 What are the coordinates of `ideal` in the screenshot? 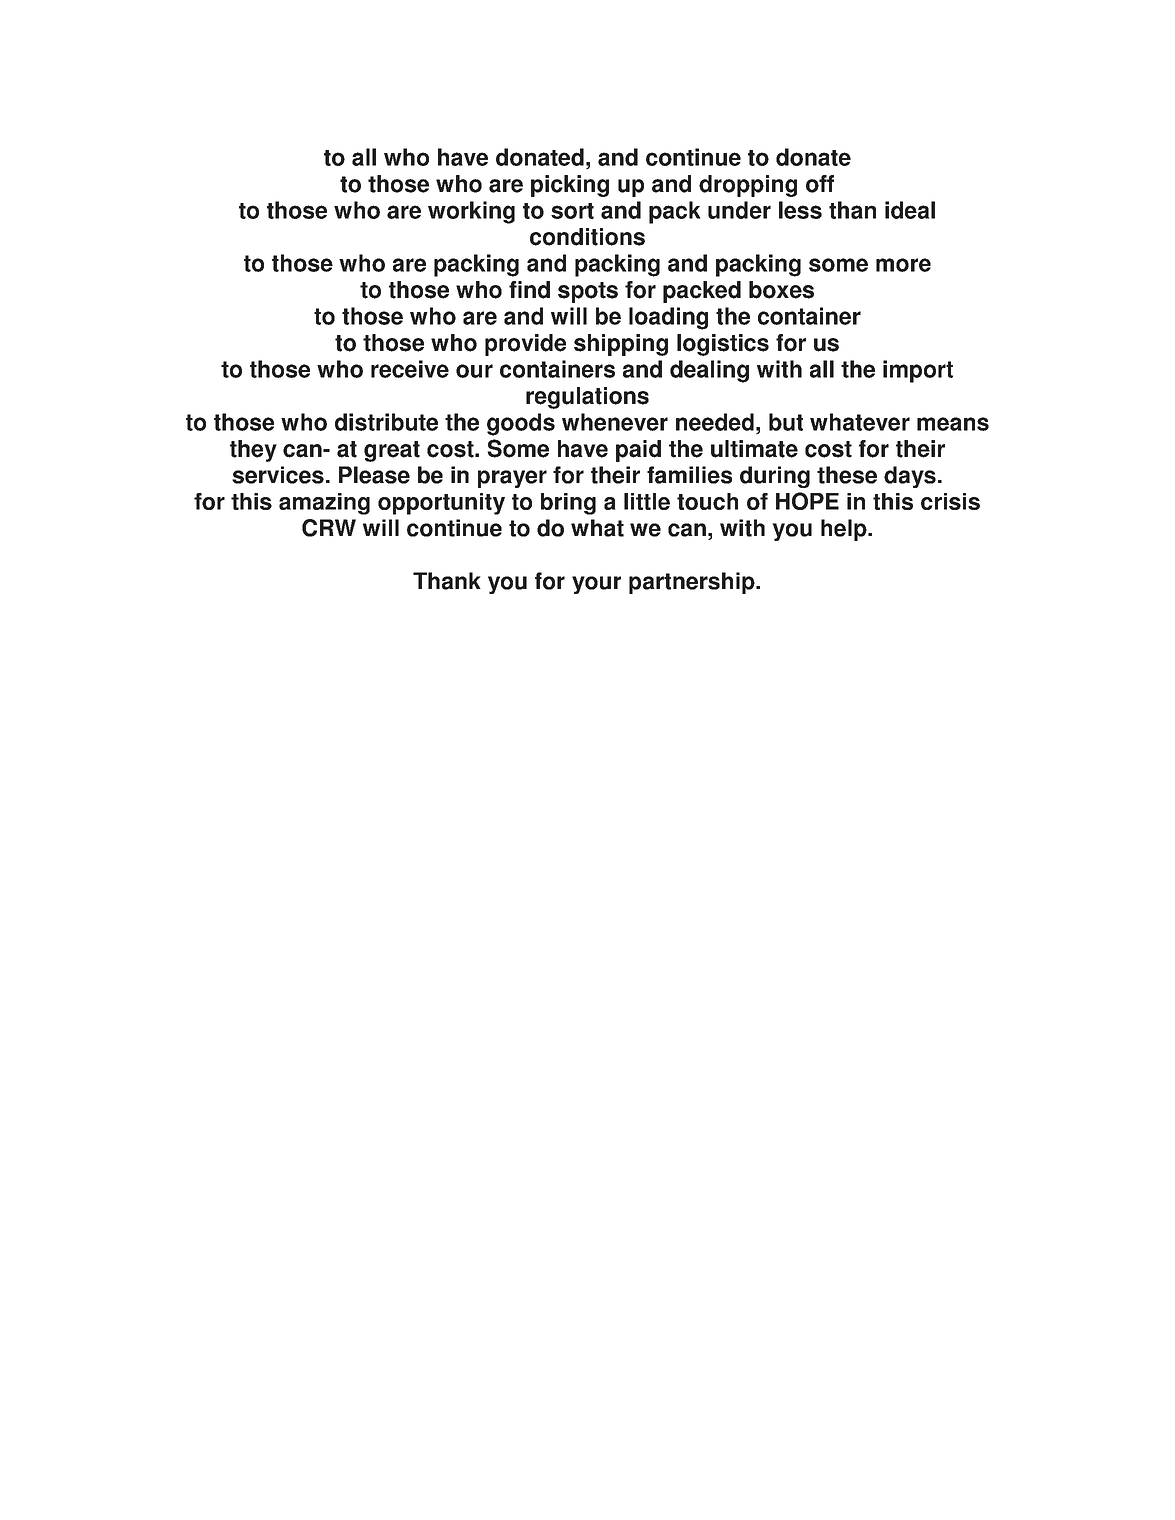 It's located at (910, 210).
